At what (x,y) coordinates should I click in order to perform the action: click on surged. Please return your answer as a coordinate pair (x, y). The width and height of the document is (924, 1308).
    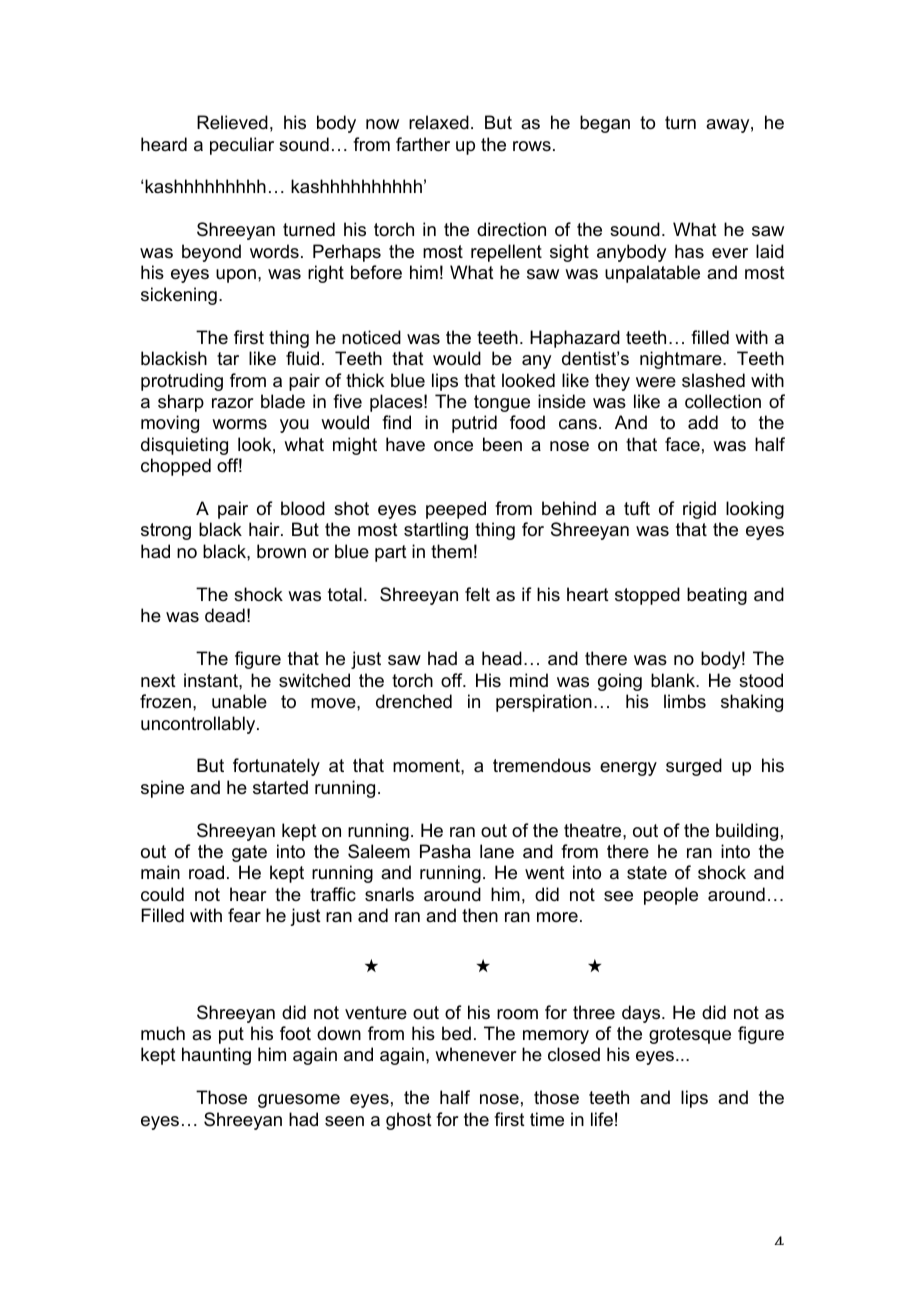
    Looking at the image, I should click on (694, 767).
